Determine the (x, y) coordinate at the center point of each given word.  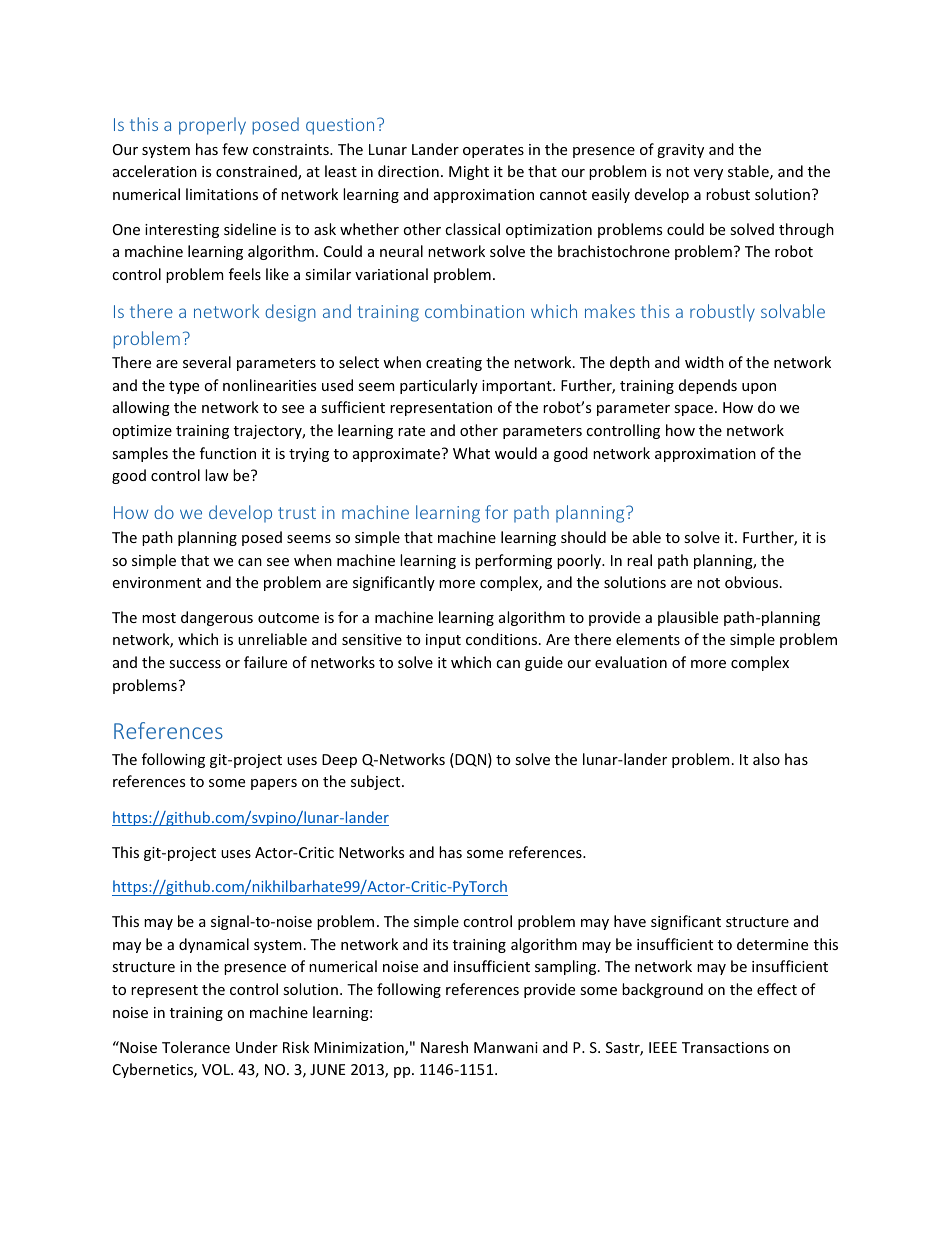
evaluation (631, 662)
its (440, 944)
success (195, 664)
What (471, 453)
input (443, 641)
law (217, 475)
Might (469, 172)
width (704, 362)
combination (474, 311)
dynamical (214, 945)
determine (772, 944)
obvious (753, 582)
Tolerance (196, 1047)
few (235, 149)
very (708, 174)
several (207, 362)
